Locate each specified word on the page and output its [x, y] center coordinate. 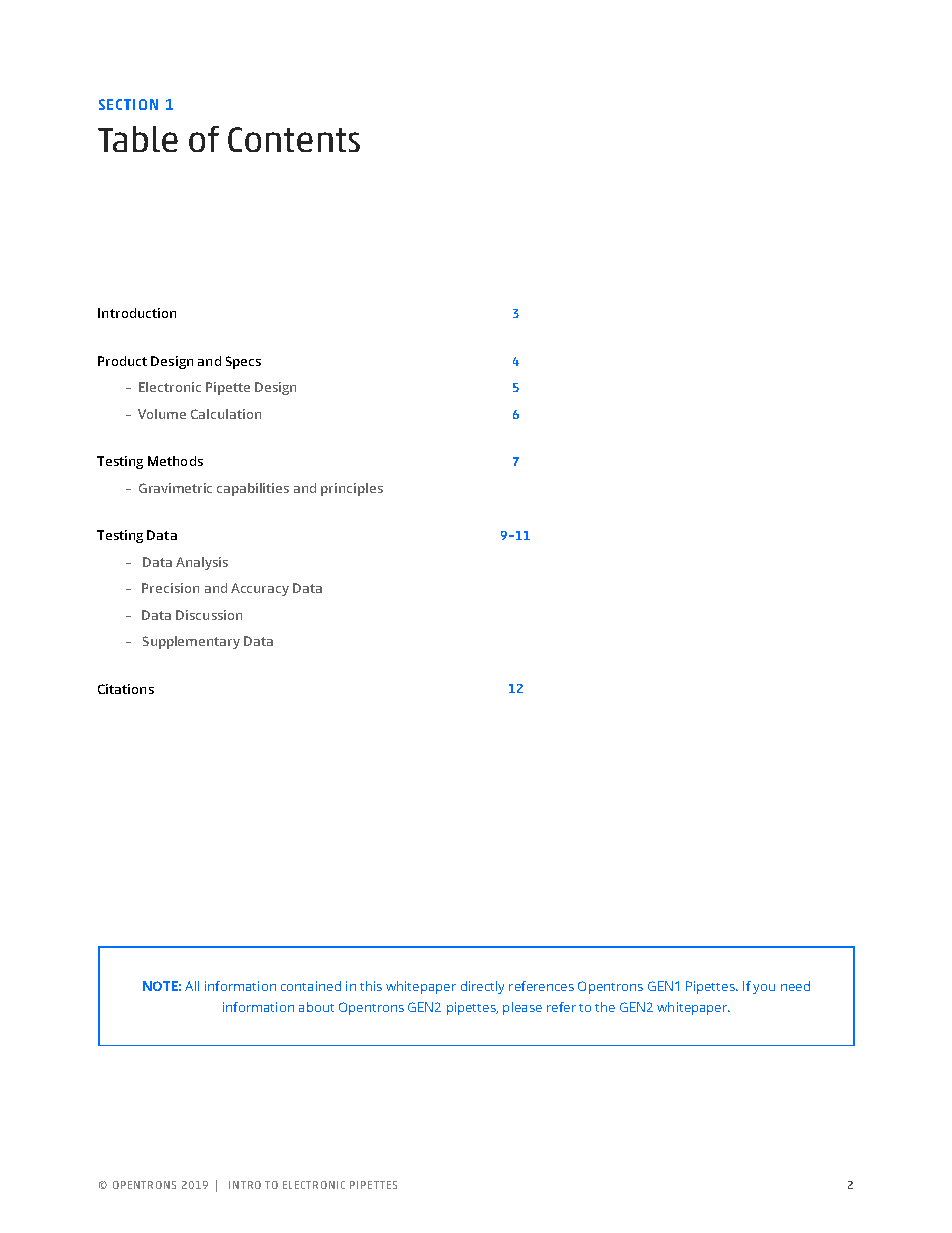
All [192, 986]
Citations [126, 689]
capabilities [253, 489]
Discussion [209, 615]
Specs [243, 362]
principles [352, 489]
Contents [294, 139]
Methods [175, 461]
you [764, 989]
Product [122, 361]
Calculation [226, 414]
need [795, 986]
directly [482, 987]
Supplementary [191, 642]
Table [138, 139]
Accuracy [260, 589]
